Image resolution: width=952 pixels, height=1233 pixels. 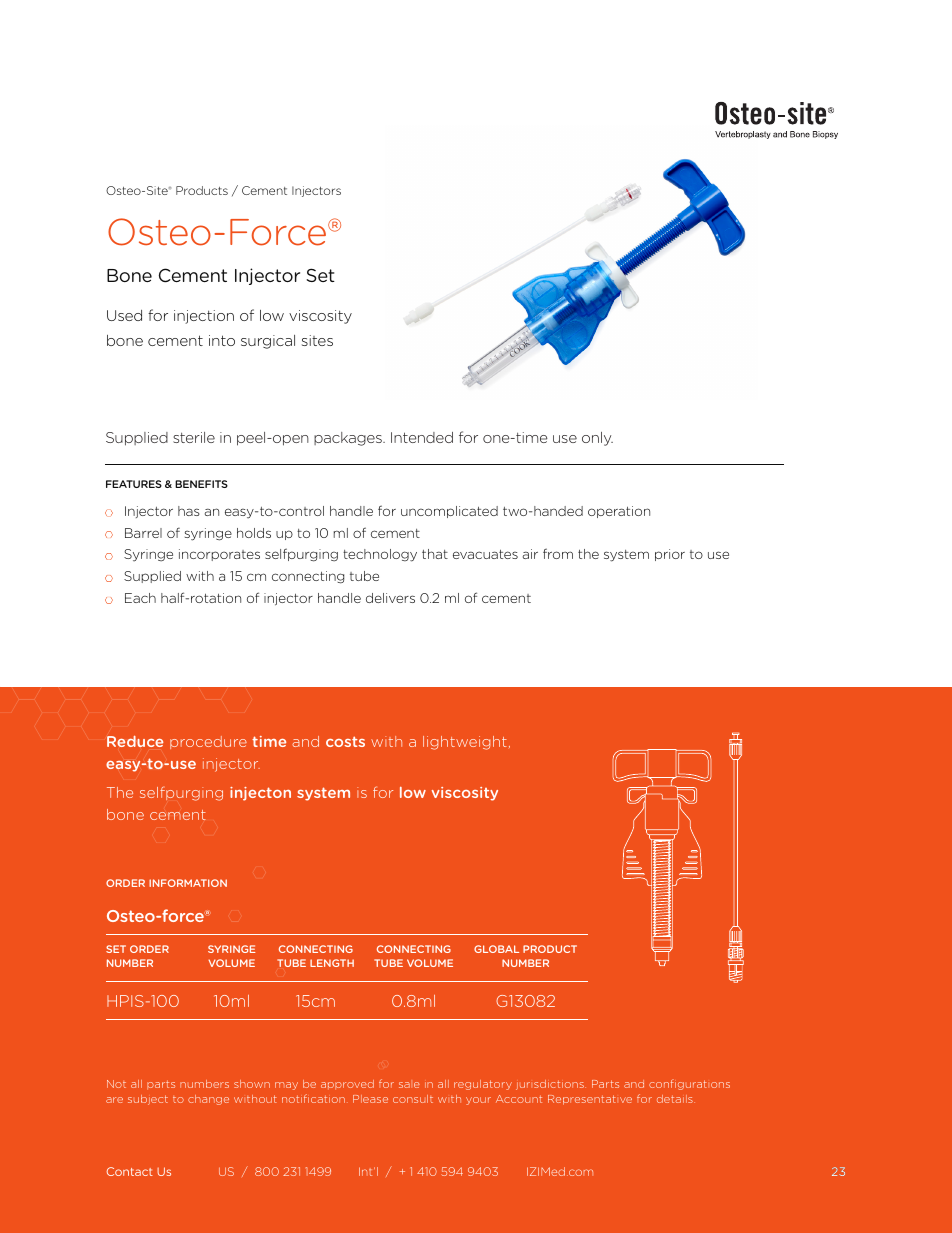 What do you see at coordinates (380, 555) in the screenshot?
I see `technology` at bounding box center [380, 555].
